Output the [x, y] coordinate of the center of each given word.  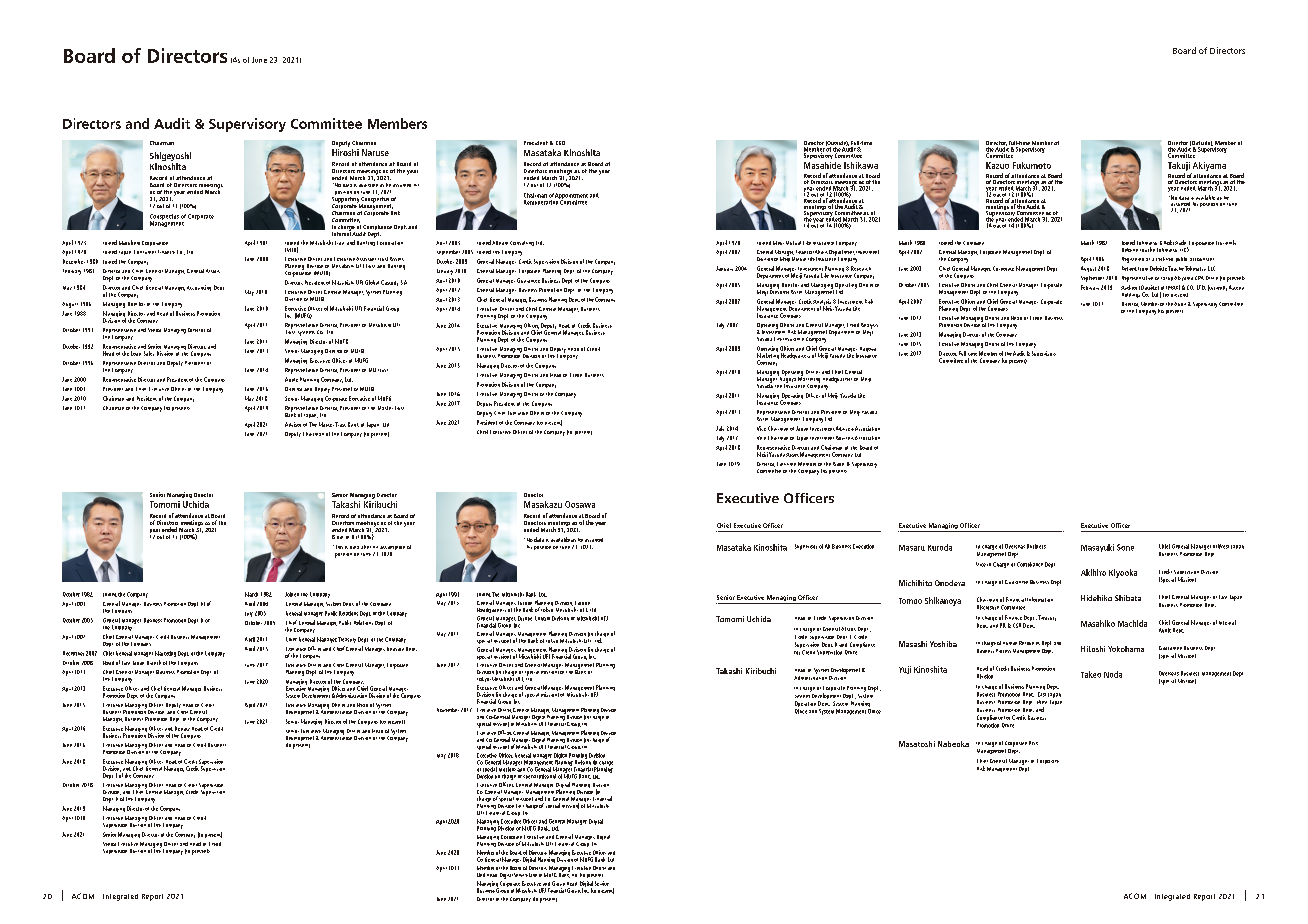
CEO [560, 143]
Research [861, 268]
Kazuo [997, 165]
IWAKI [1173, 287]
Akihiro [1093, 572]
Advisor [293, 424]
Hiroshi [345, 152]
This [338, 547]
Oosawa [580, 504]
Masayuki [1097, 548]
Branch [154, 662]
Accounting [199, 288]
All [827, 546]
